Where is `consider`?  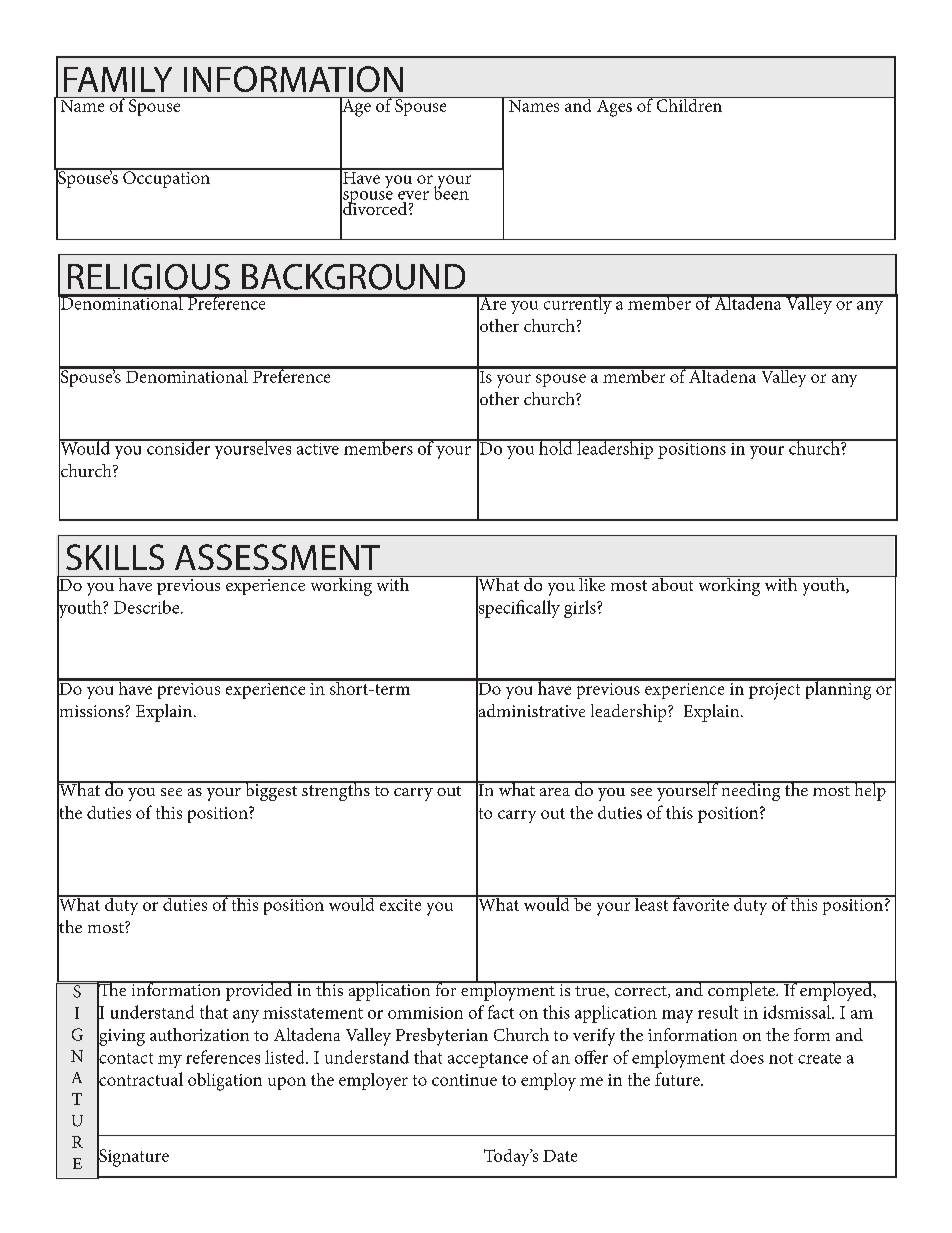
consider is located at coordinates (179, 447).
